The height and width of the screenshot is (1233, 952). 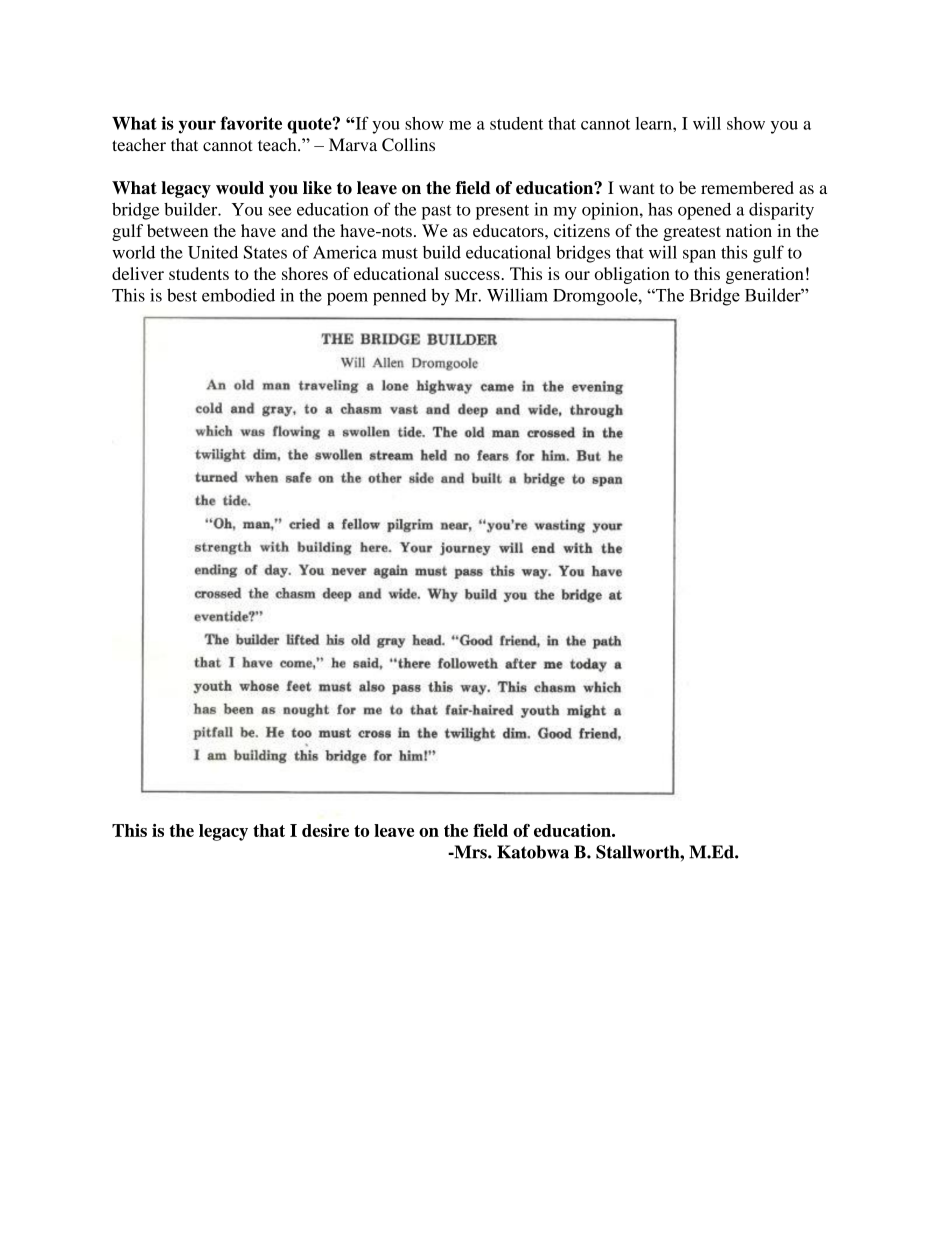 What do you see at coordinates (408, 145) in the screenshot?
I see `Collins` at bounding box center [408, 145].
